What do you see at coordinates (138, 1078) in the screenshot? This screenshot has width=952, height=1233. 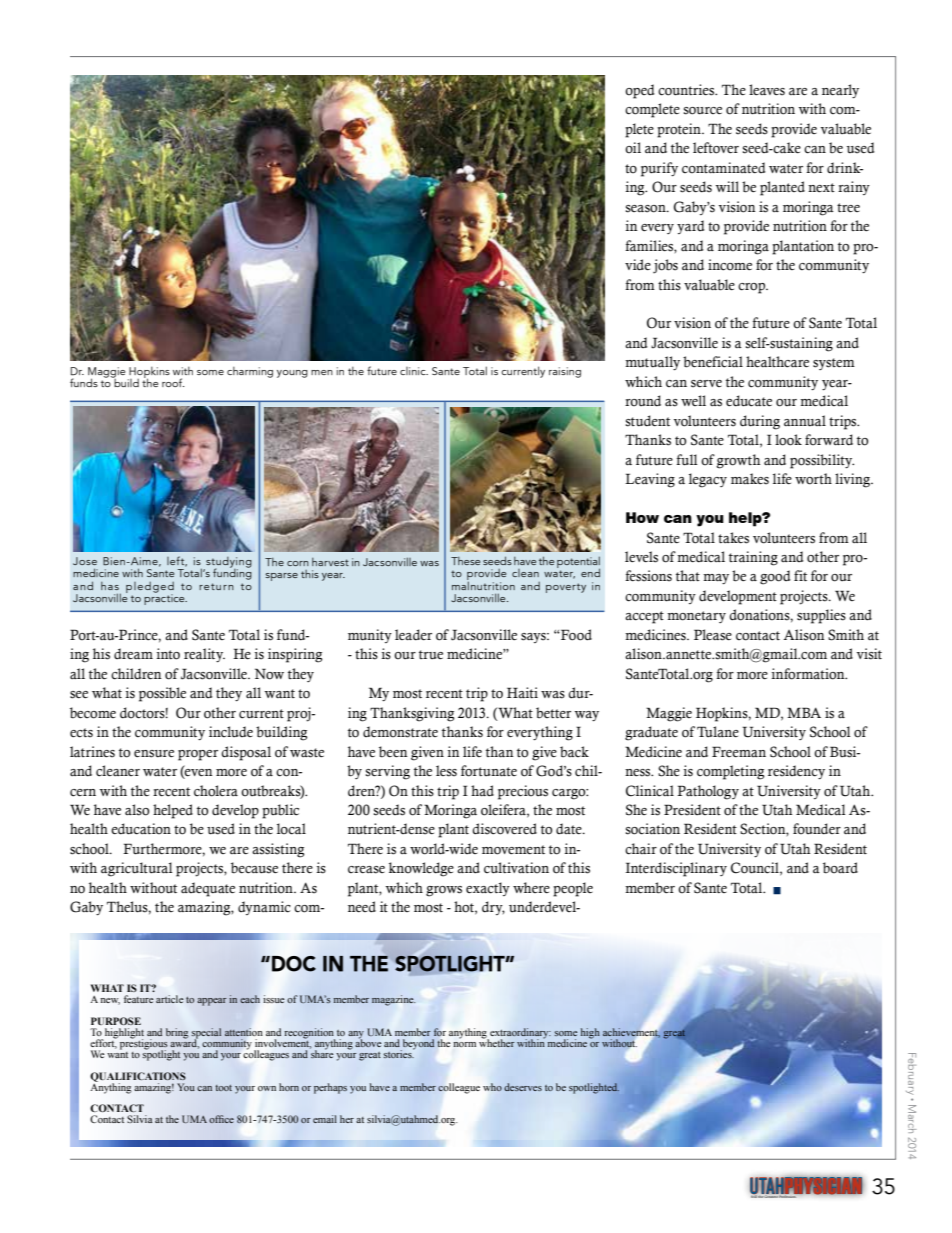 I see `QUALIFICATIONS` at bounding box center [138, 1078].
